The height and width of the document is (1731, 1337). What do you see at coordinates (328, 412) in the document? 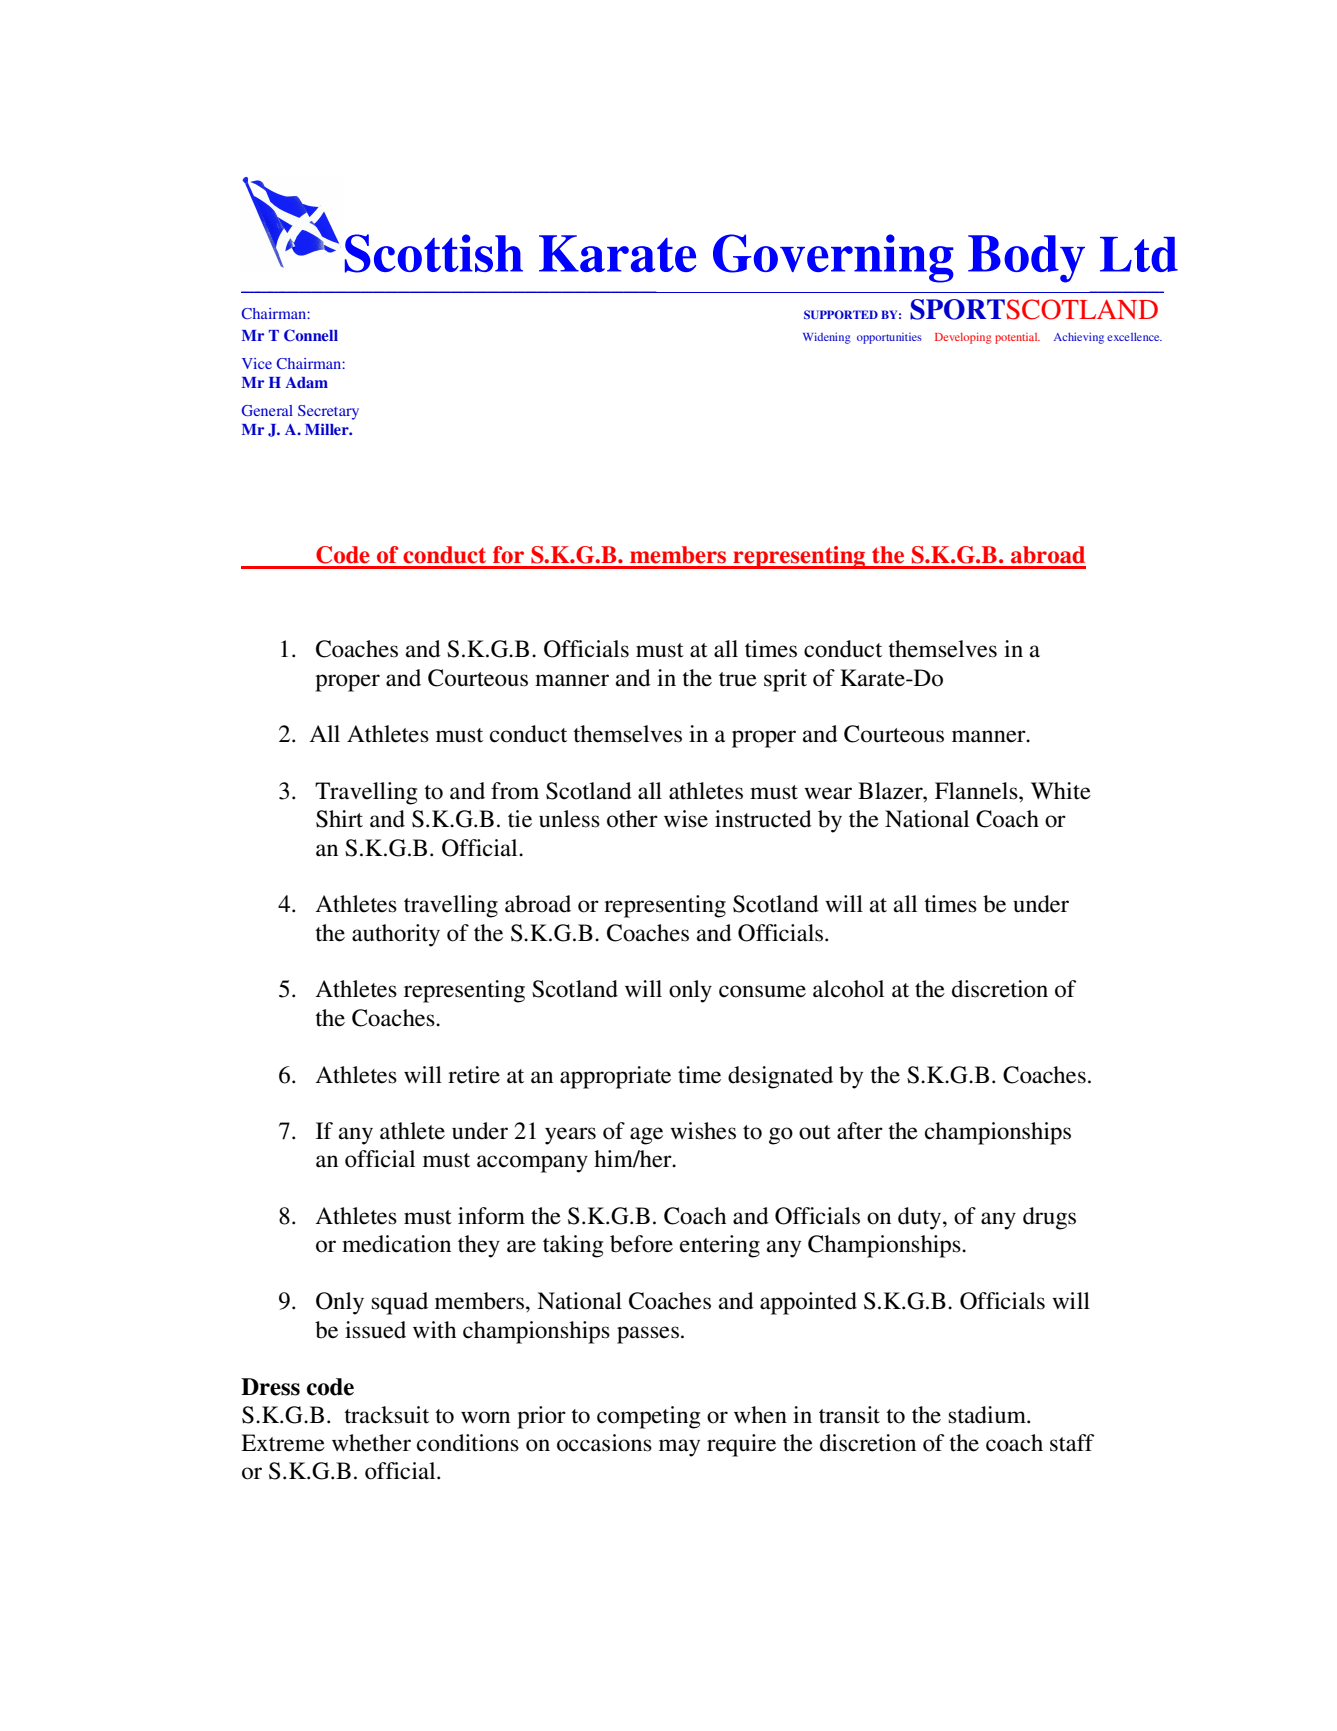
I see `Secretary` at bounding box center [328, 412].
